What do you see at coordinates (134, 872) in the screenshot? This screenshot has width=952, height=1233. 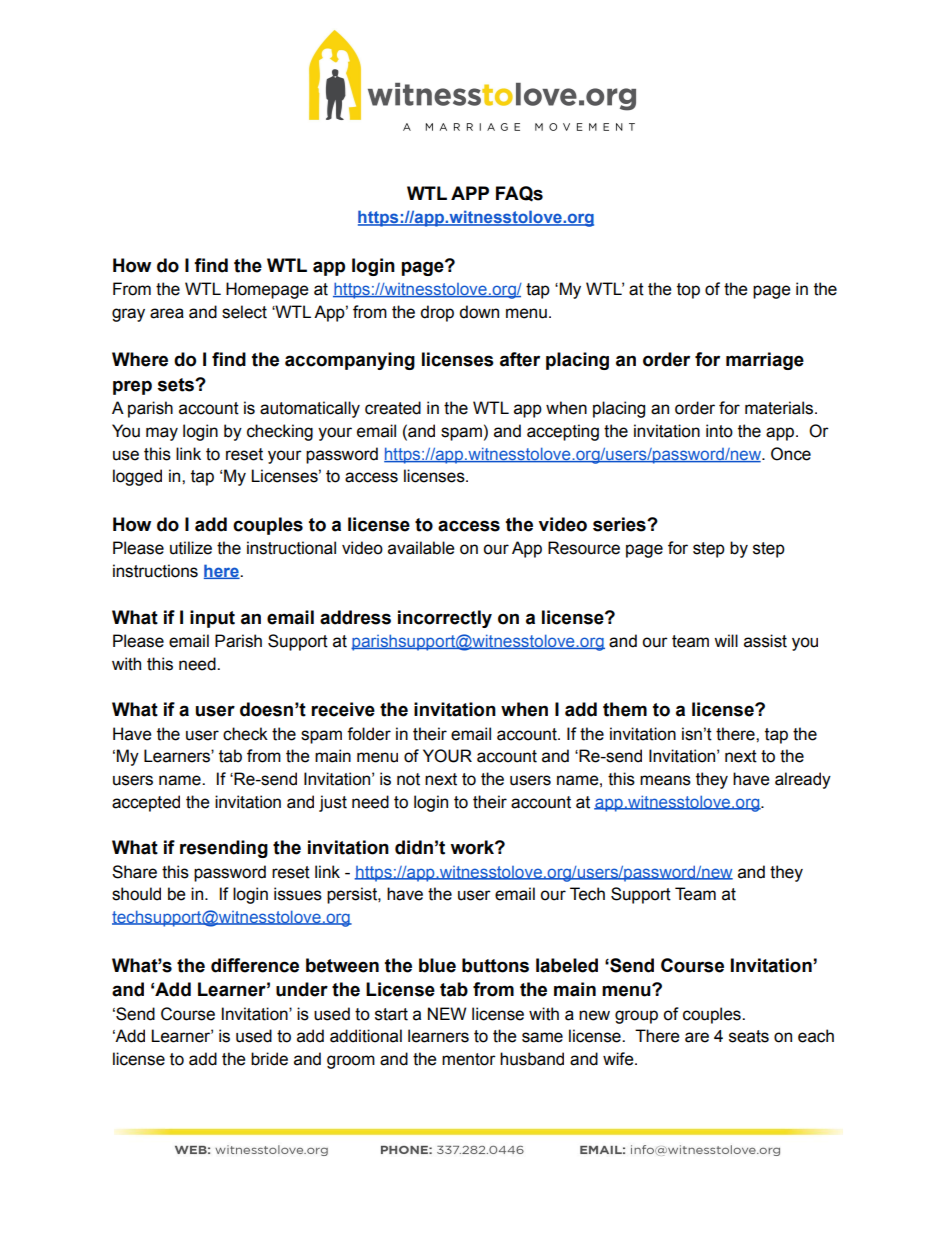 I see `Share` at bounding box center [134, 872].
